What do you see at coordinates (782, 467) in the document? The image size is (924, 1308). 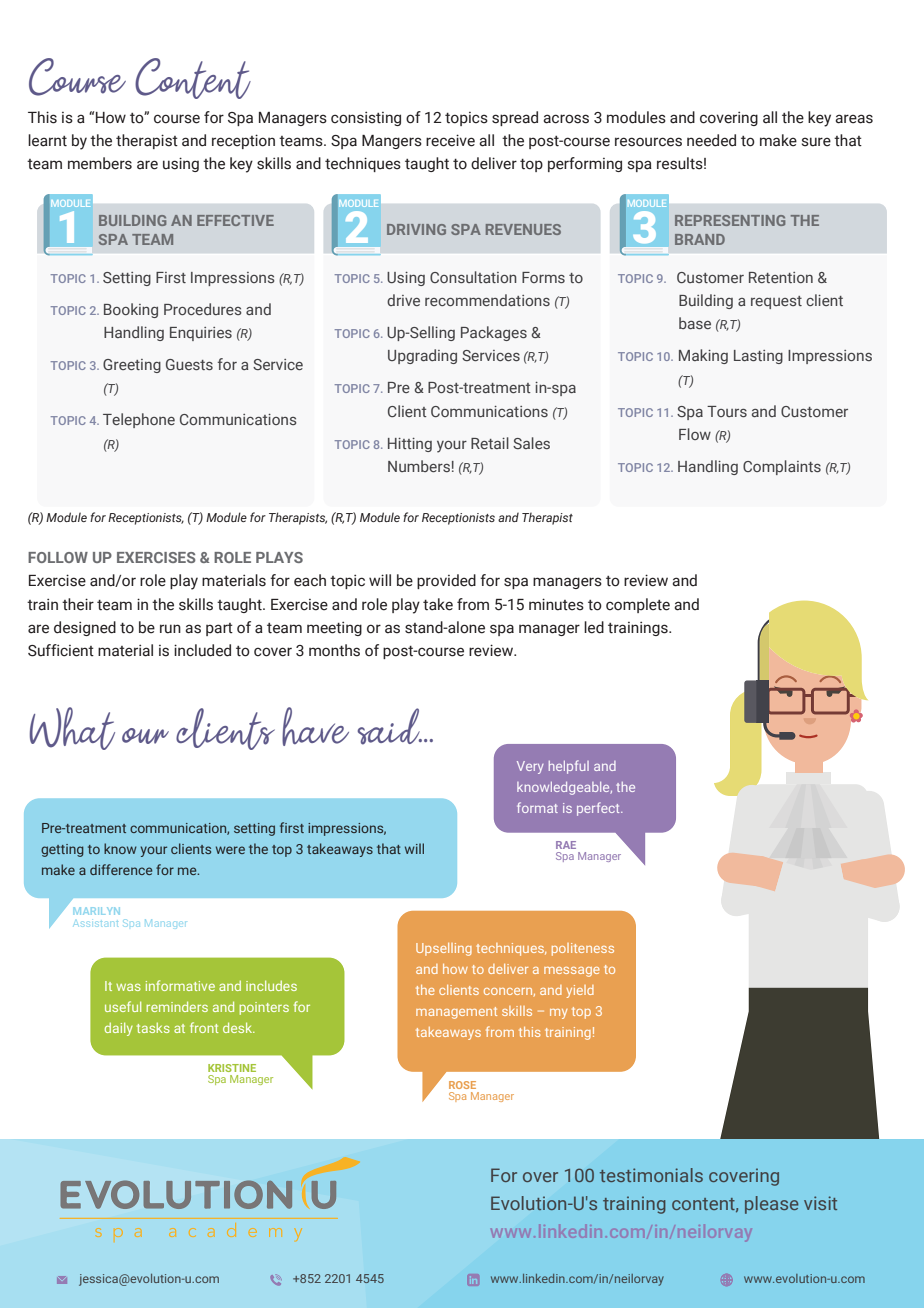 I see `Complaints` at bounding box center [782, 467].
